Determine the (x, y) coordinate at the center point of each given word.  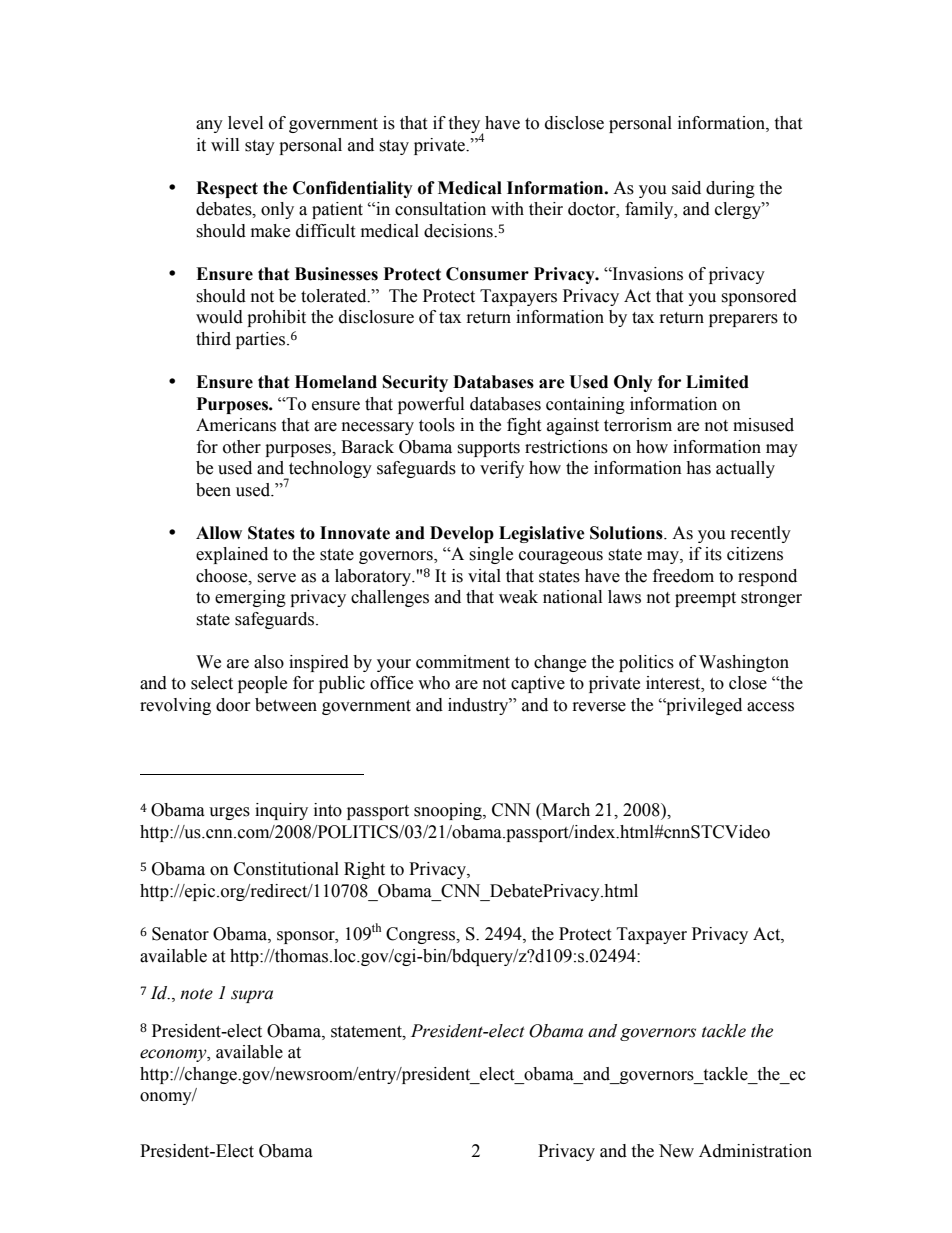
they (465, 126)
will (225, 144)
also (269, 662)
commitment (463, 662)
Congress (422, 935)
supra (252, 996)
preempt (705, 599)
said (686, 188)
